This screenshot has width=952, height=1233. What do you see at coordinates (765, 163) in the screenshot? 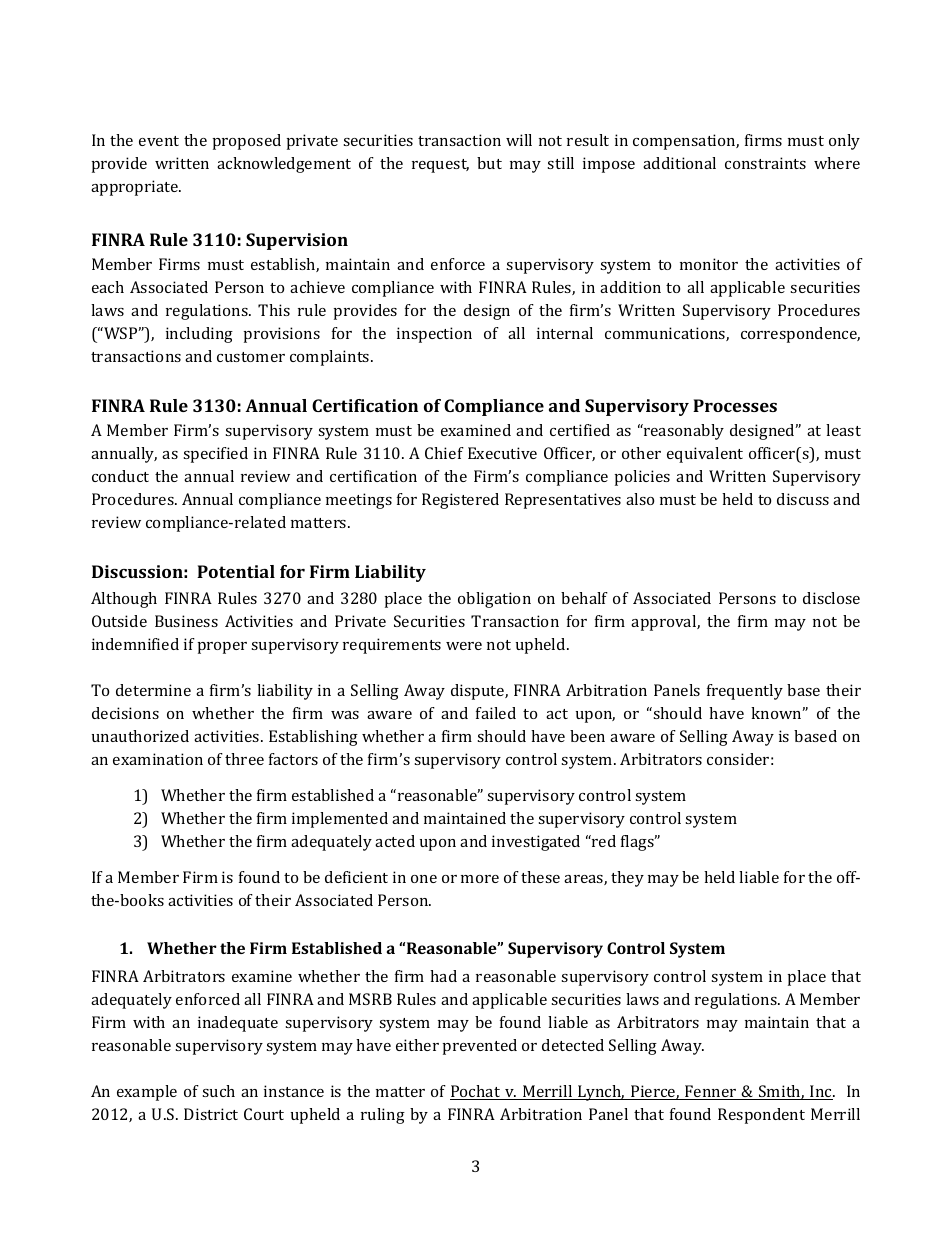
I see `constraints` at bounding box center [765, 163].
